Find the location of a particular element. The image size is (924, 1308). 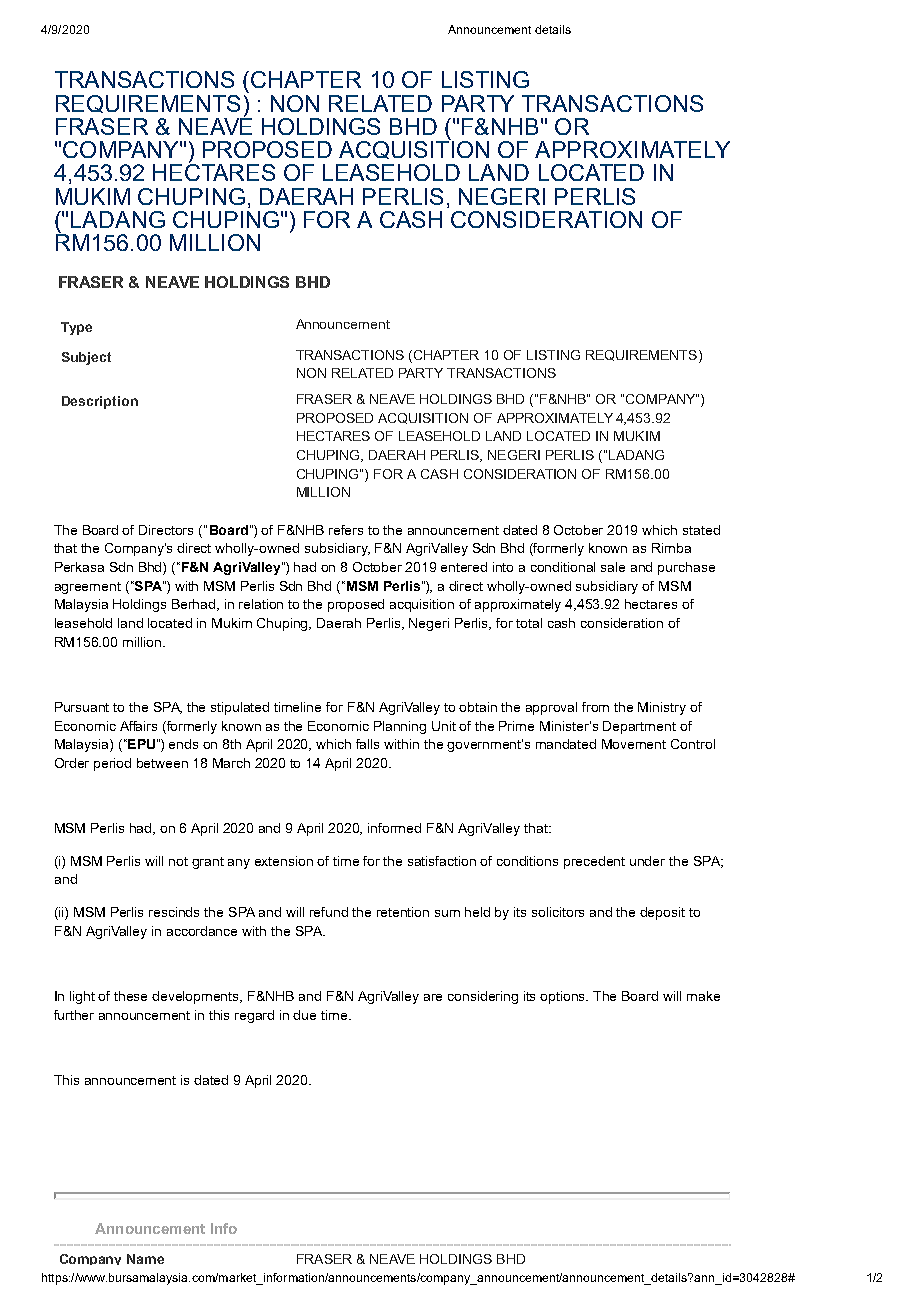

sale is located at coordinates (613, 567).
